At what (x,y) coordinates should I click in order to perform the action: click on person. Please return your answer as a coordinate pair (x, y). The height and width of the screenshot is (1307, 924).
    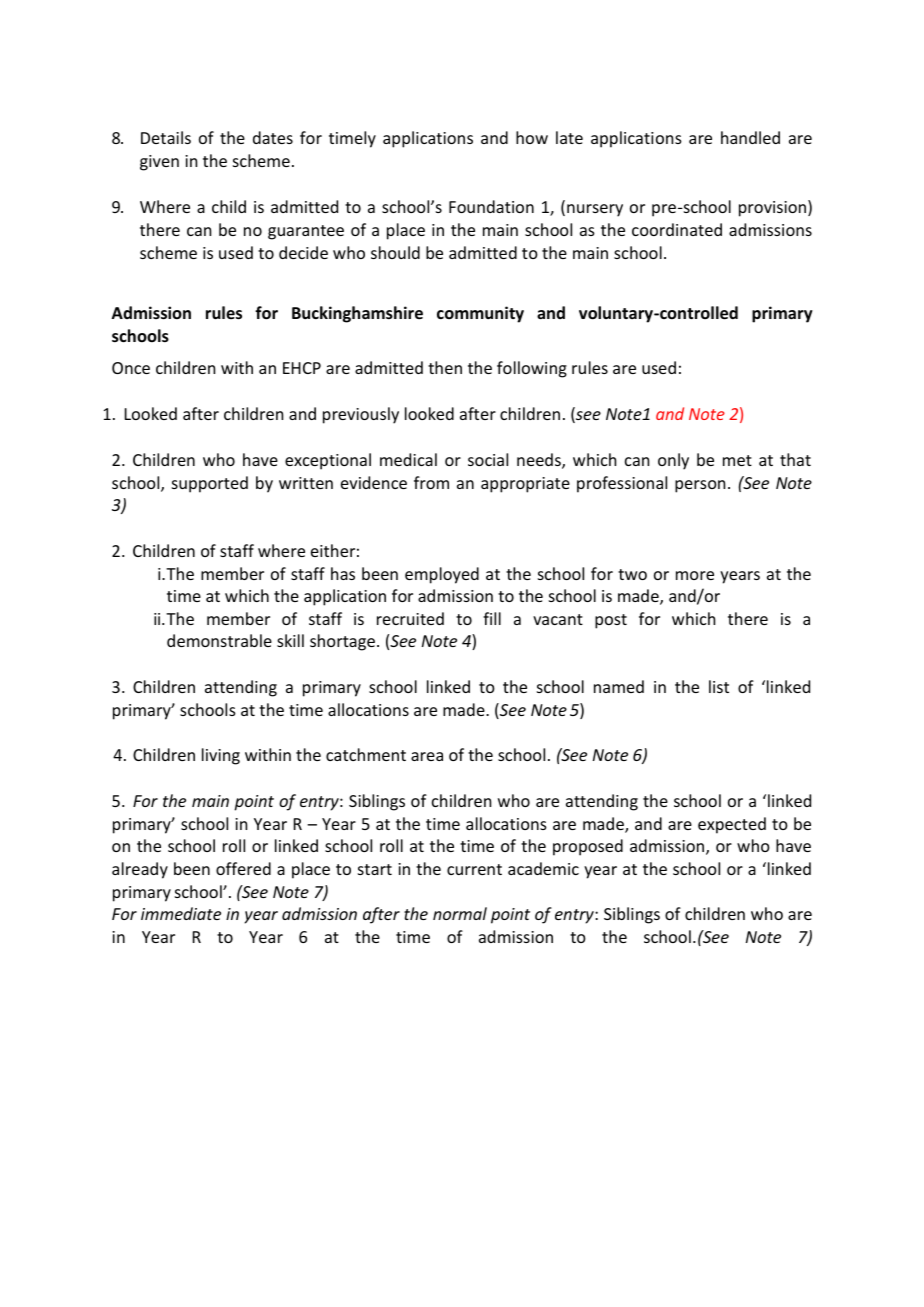
    Looking at the image, I should click on (700, 486).
